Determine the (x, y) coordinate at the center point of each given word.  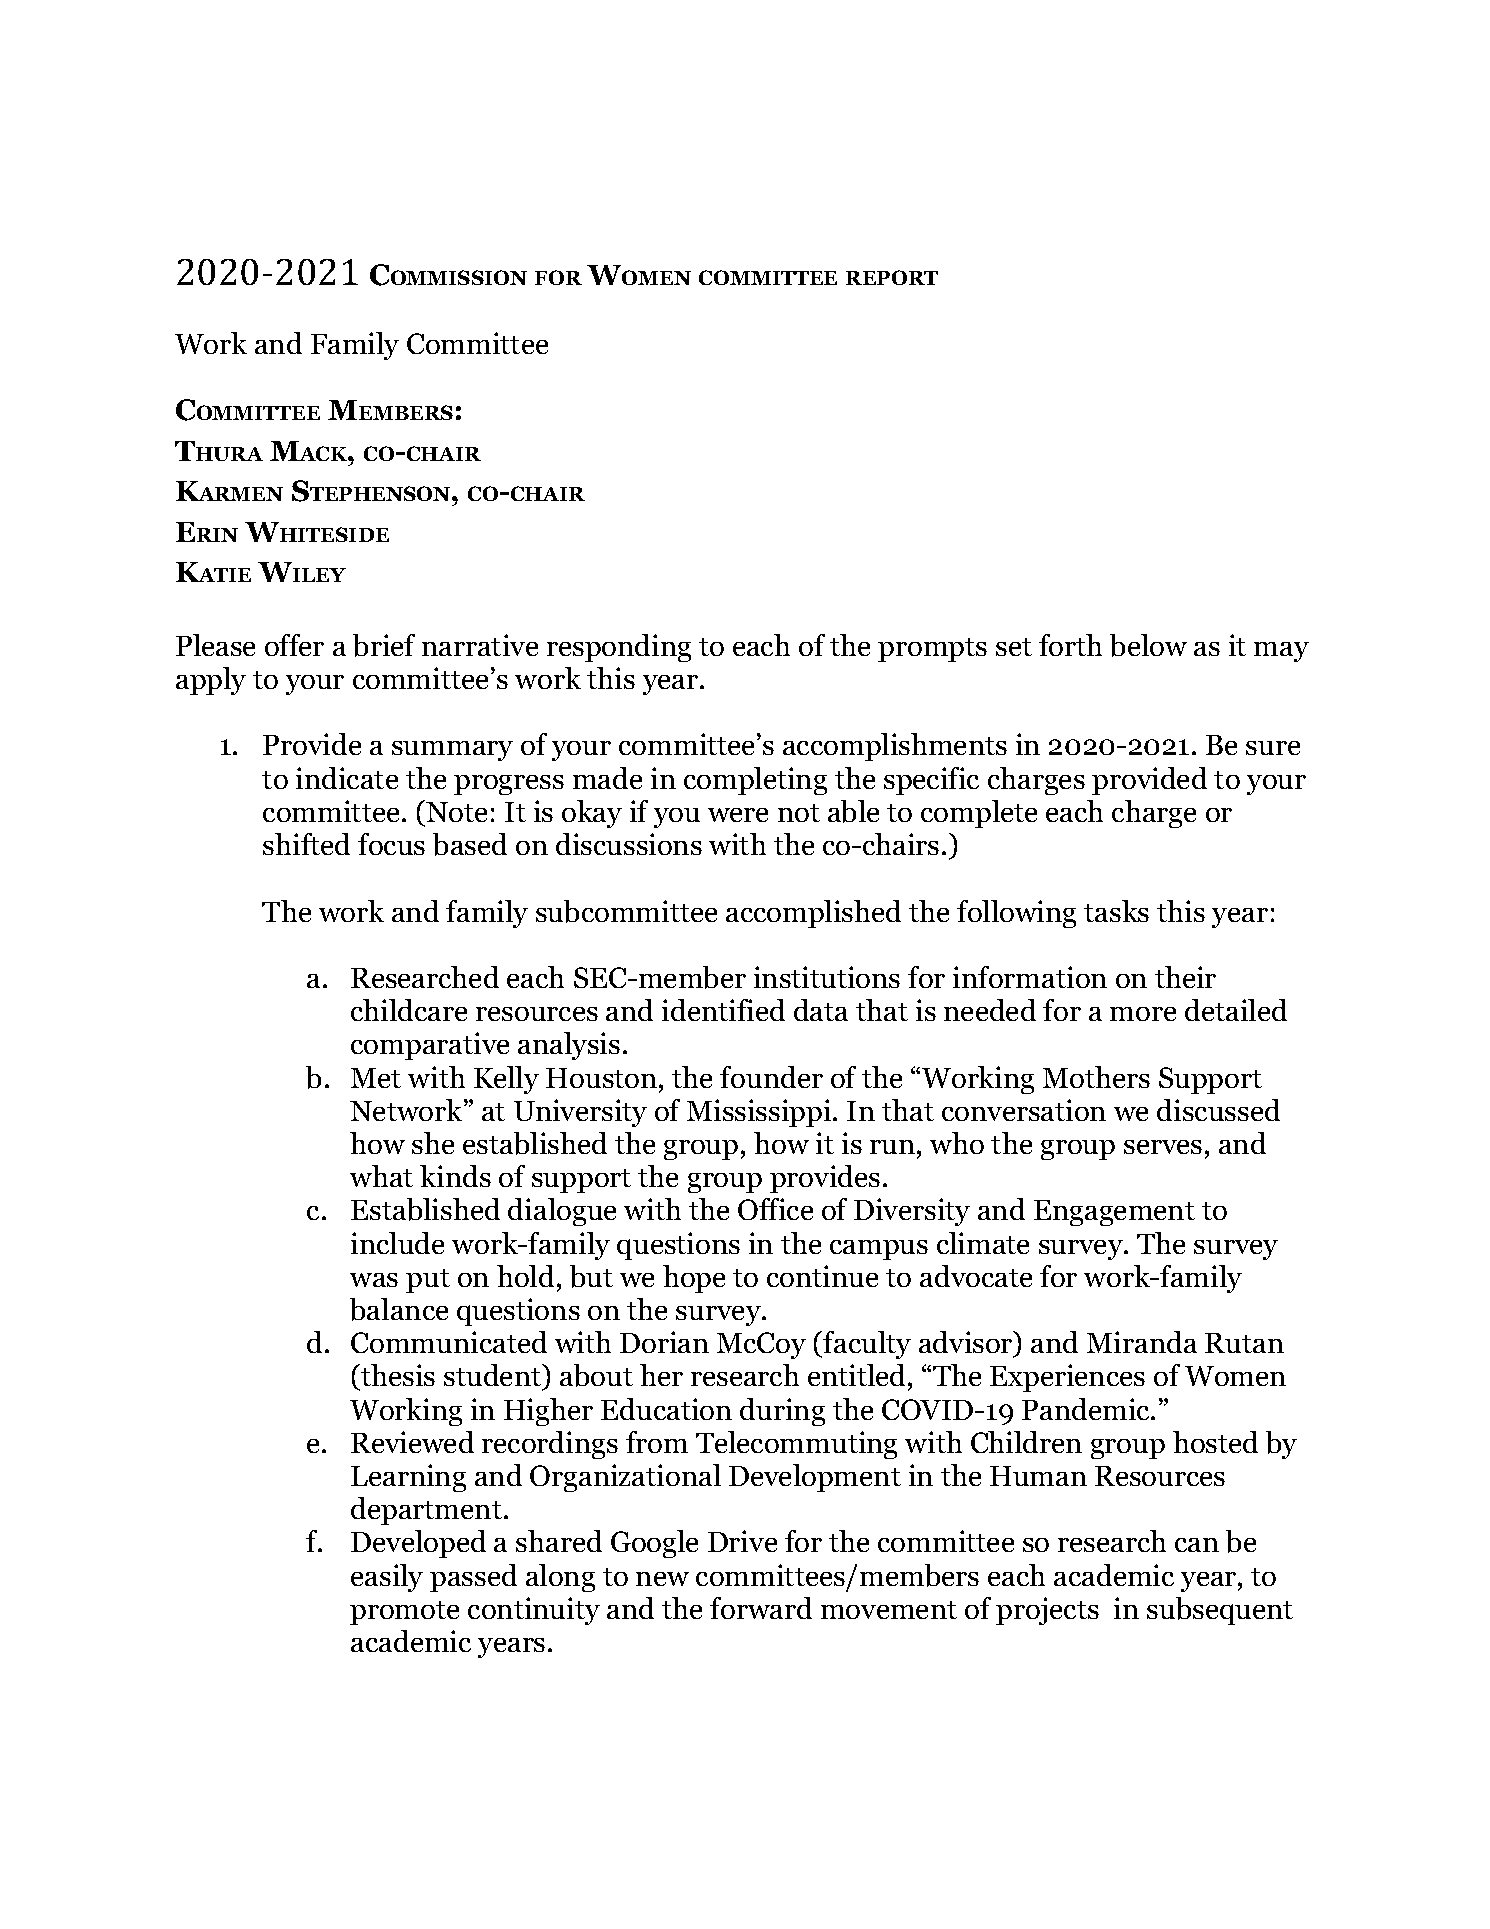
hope (694, 1279)
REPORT (892, 277)
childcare (409, 1010)
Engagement (1114, 1213)
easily (387, 1578)
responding (619, 648)
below (1148, 645)
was (374, 1280)
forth (1070, 645)
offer (294, 645)
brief (384, 645)
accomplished (813, 914)
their (1185, 977)
